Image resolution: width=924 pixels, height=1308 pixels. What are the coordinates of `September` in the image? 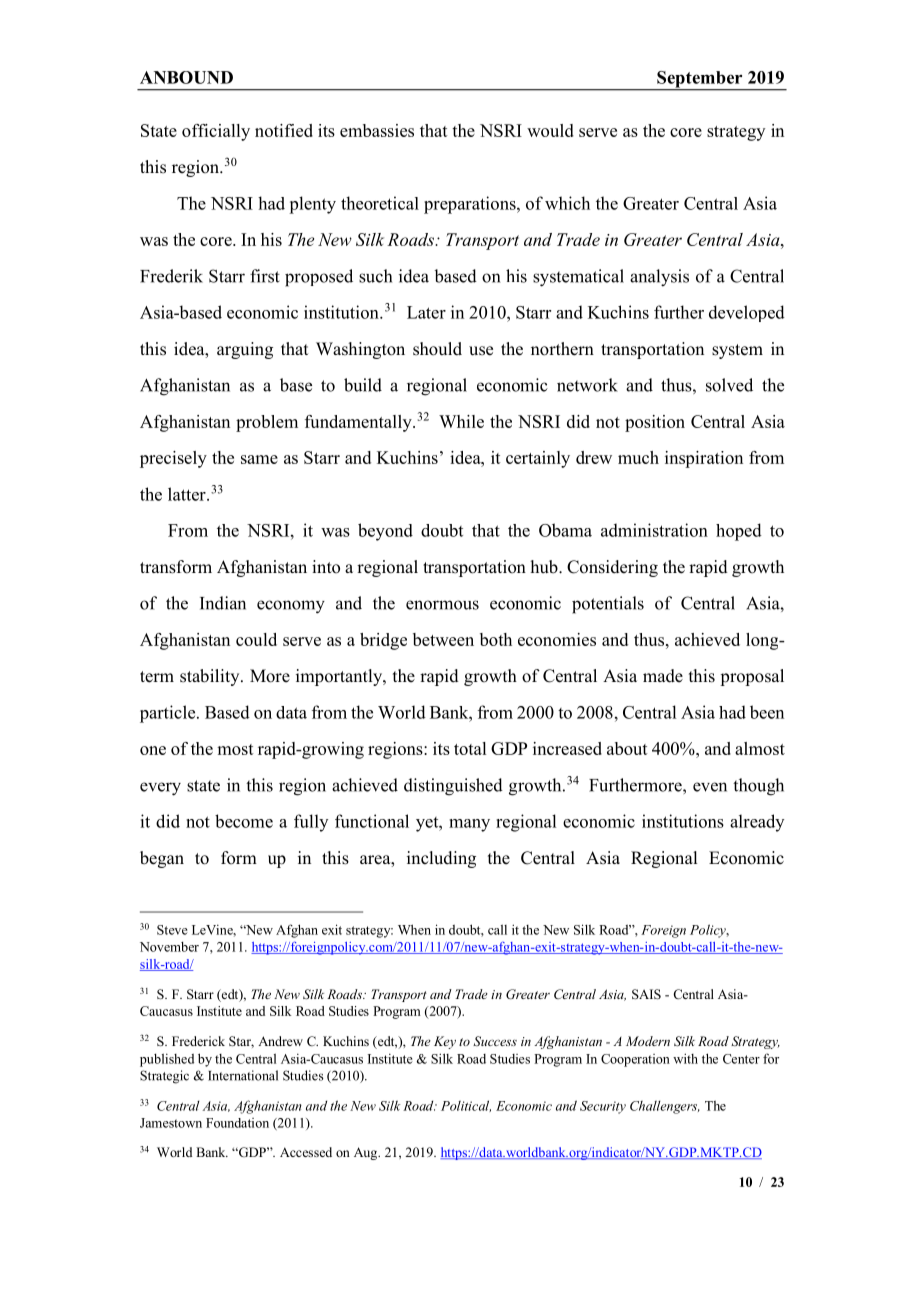 It's located at (700, 80).
